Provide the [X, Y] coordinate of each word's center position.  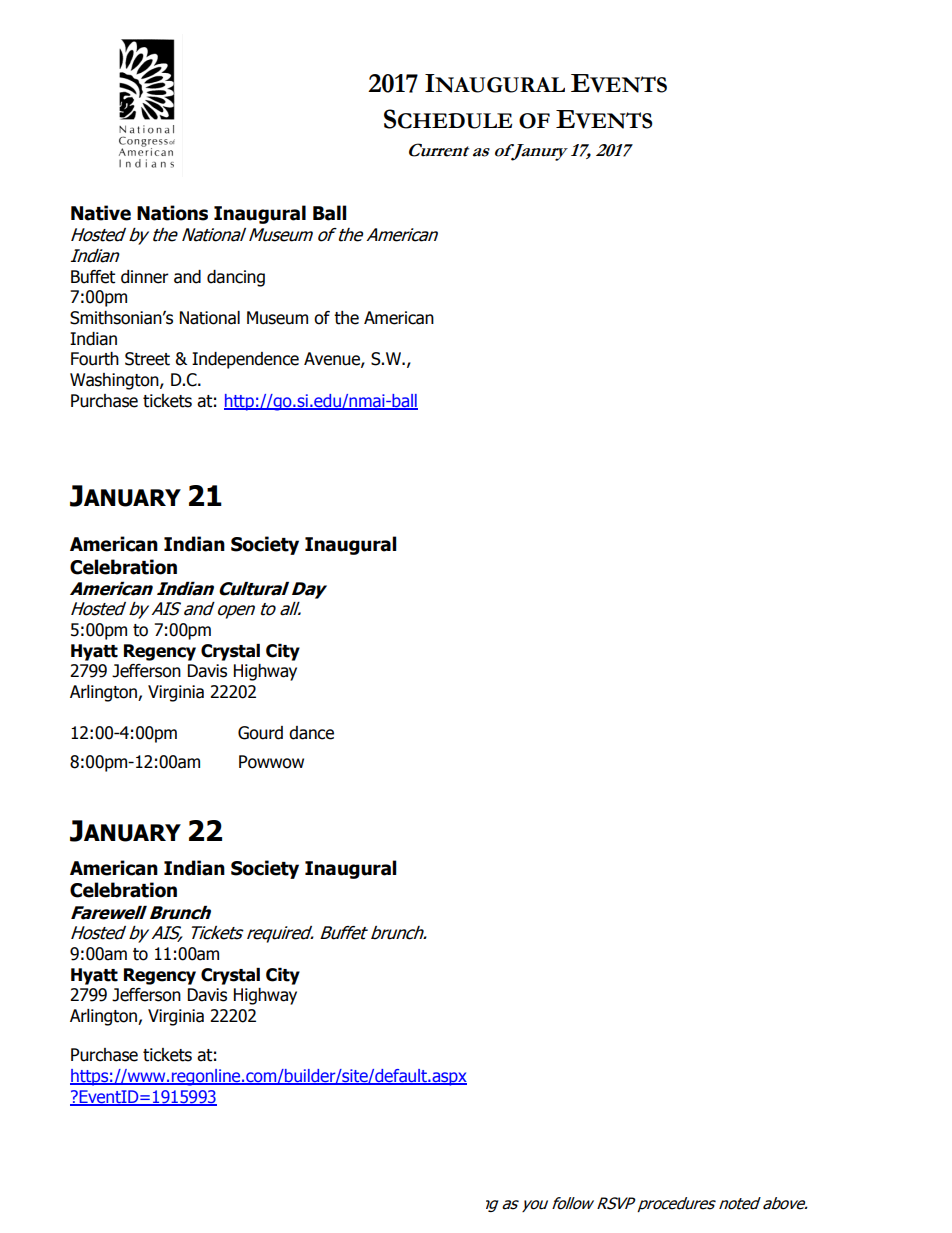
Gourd [260, 733]
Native [101, 213]
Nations [172, 213]
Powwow [271, 762]
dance [311, 733]
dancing [236, 278]
